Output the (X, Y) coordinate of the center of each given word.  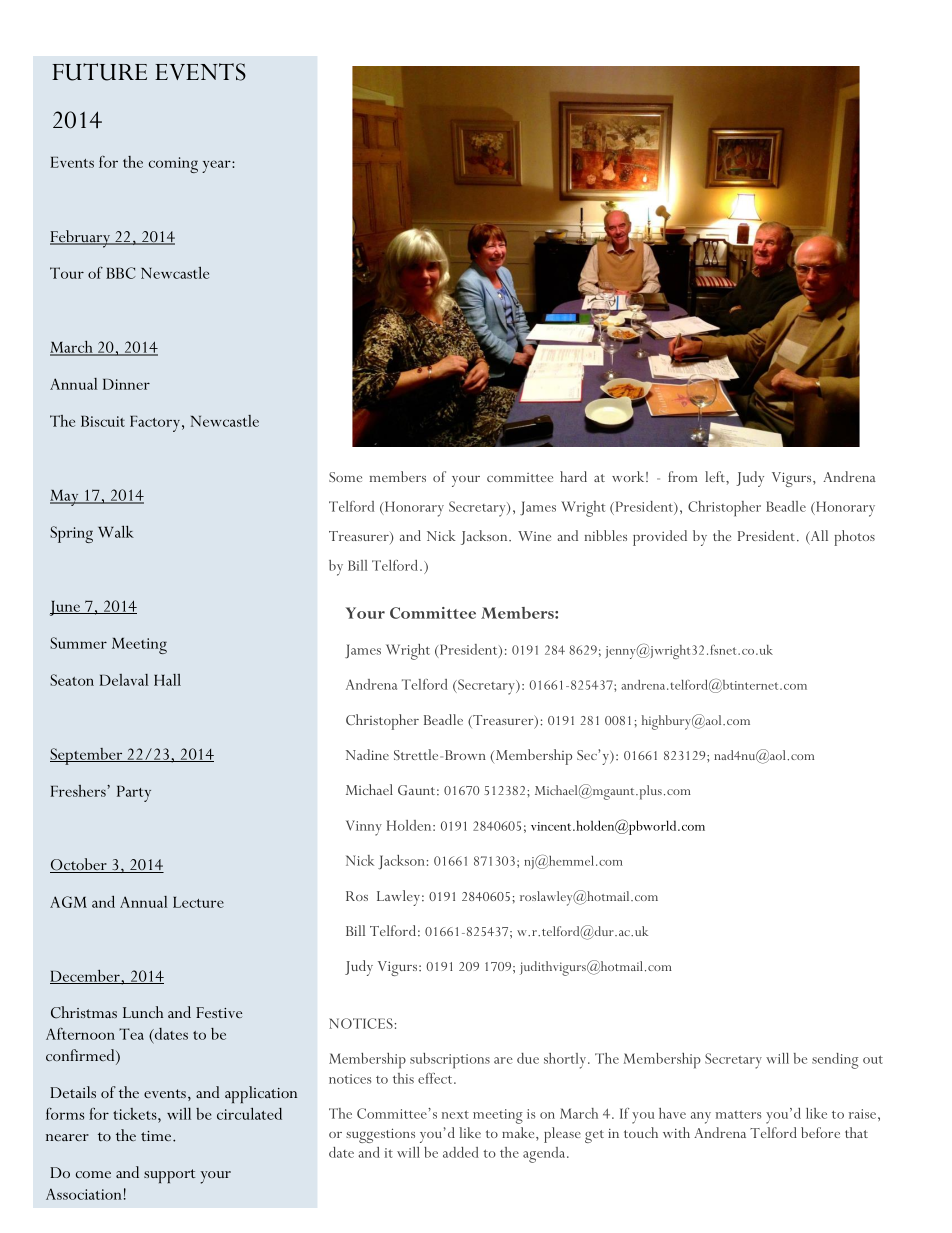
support (169, 1176)
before (820, 1132)
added (461, 1152)
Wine (534, 536)
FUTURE (99, 72)
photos (854, 538)
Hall (167, 680)
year (217, 166)
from (683, 476)
